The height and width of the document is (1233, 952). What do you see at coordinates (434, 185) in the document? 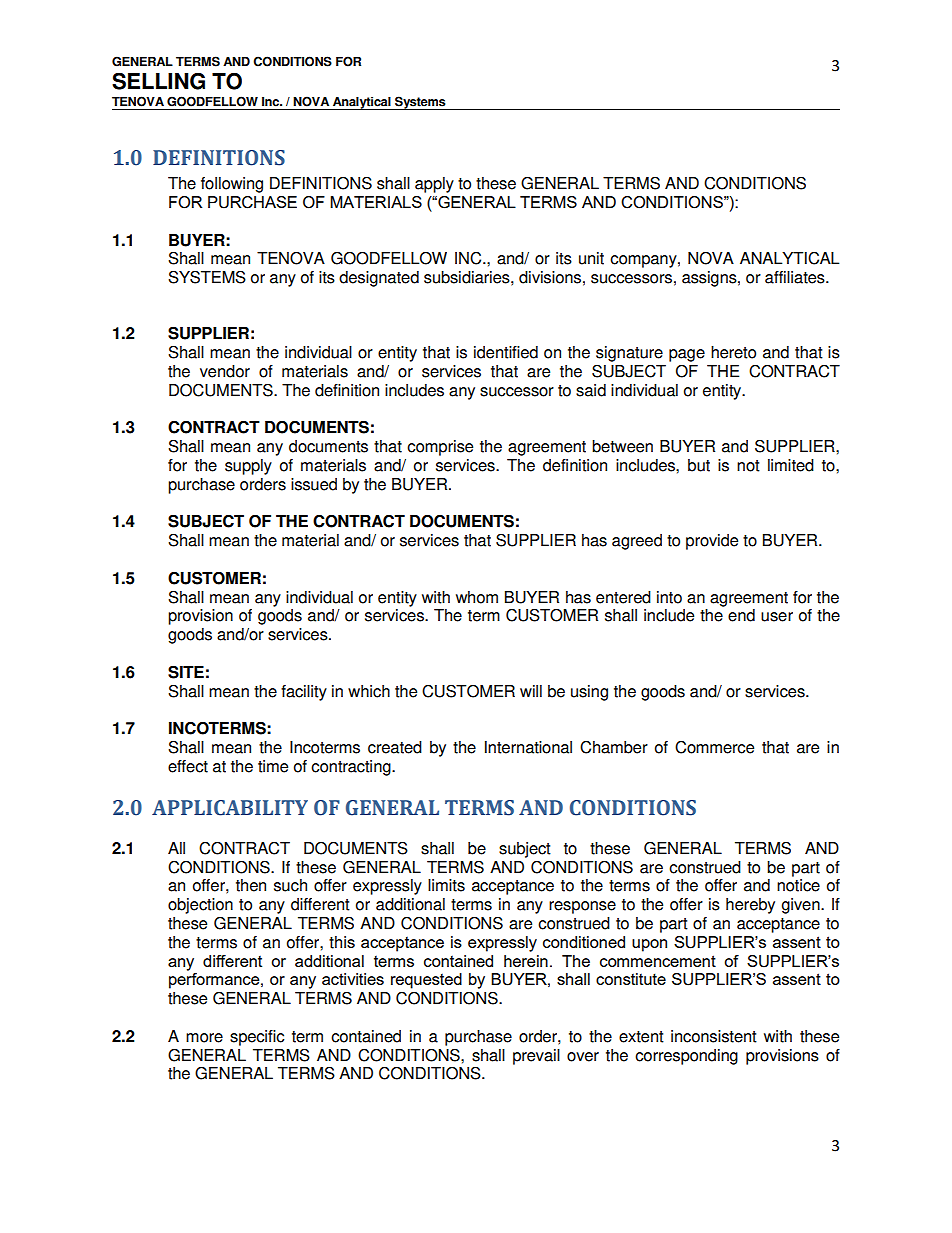
I see `apply` at bounding box center [434, 185].
